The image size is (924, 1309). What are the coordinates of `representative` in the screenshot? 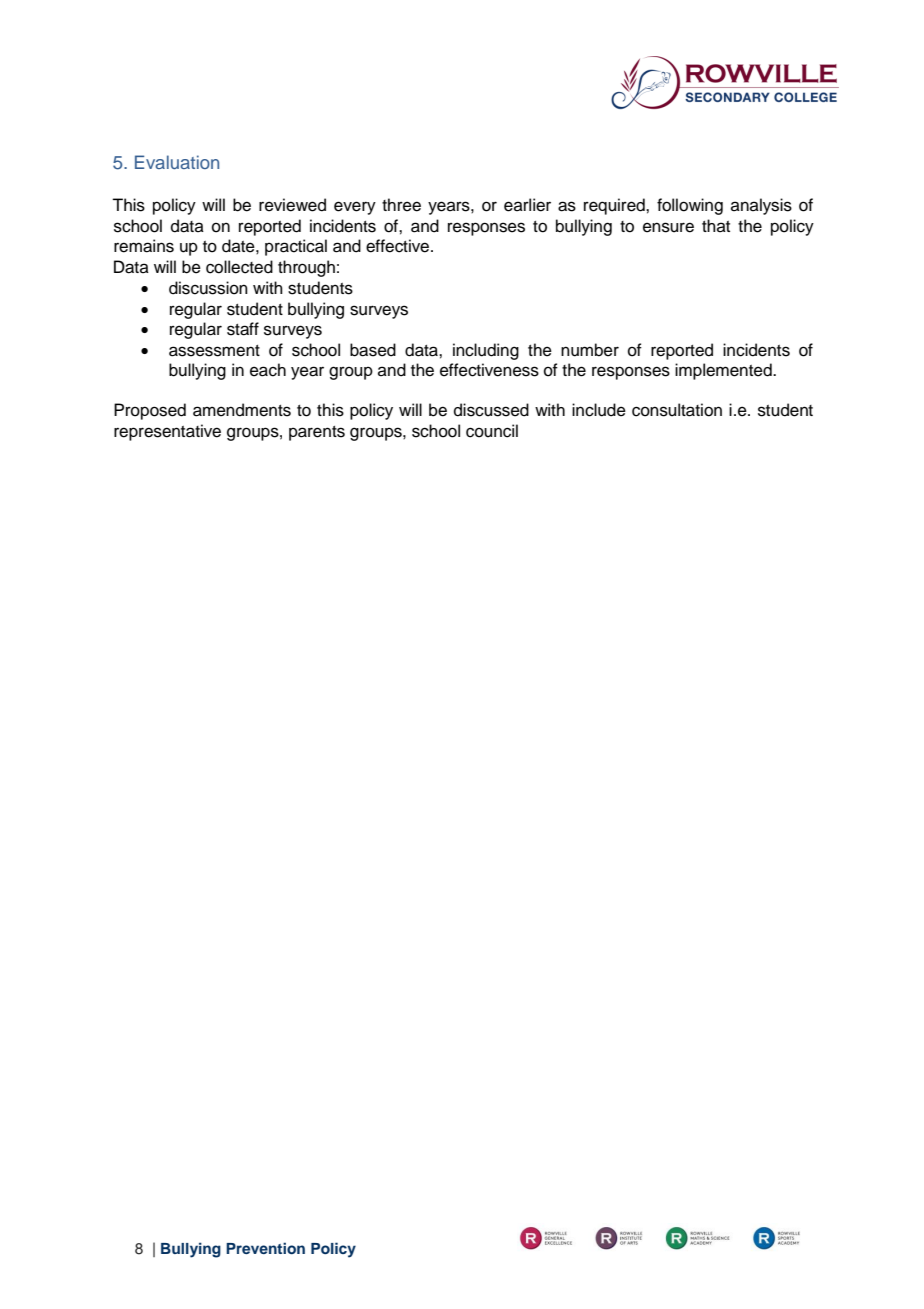 It's located at (167, 432).
